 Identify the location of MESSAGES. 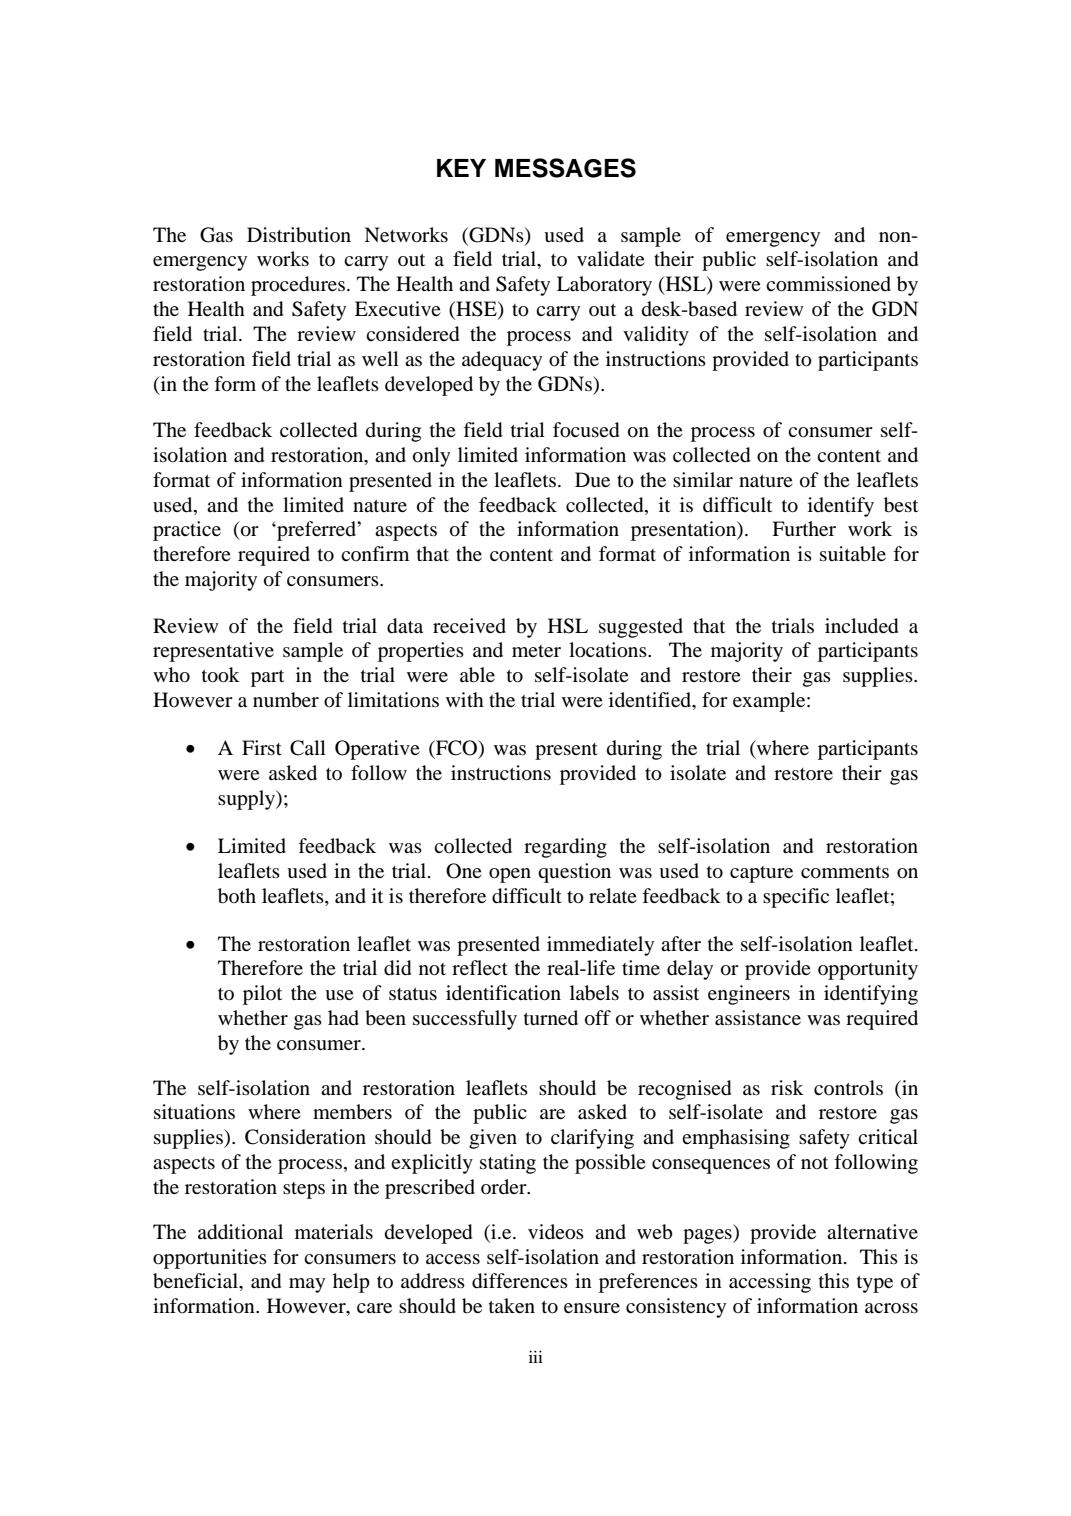
(565, 168).
